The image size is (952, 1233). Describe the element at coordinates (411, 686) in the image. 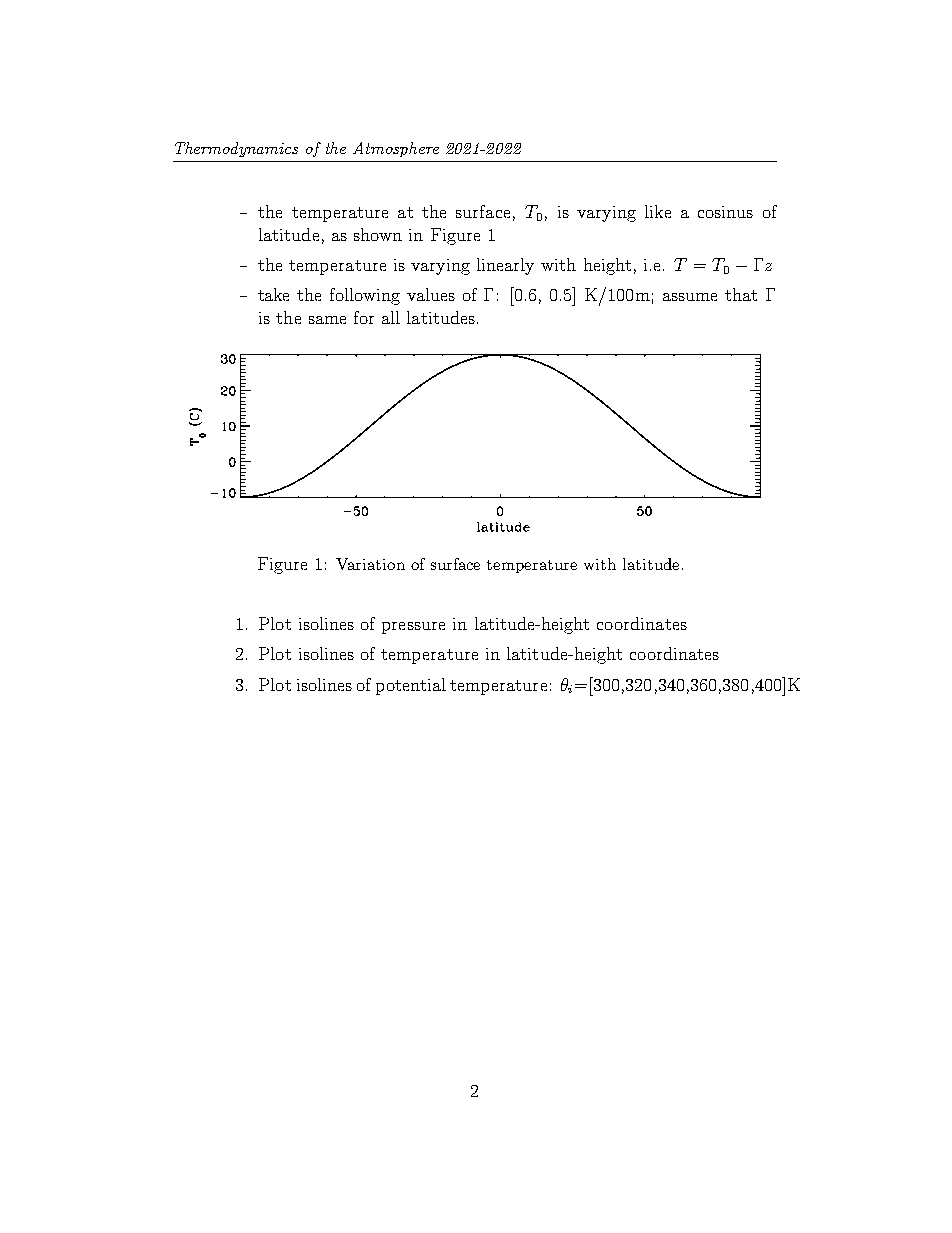

I see `potential` at that location.
